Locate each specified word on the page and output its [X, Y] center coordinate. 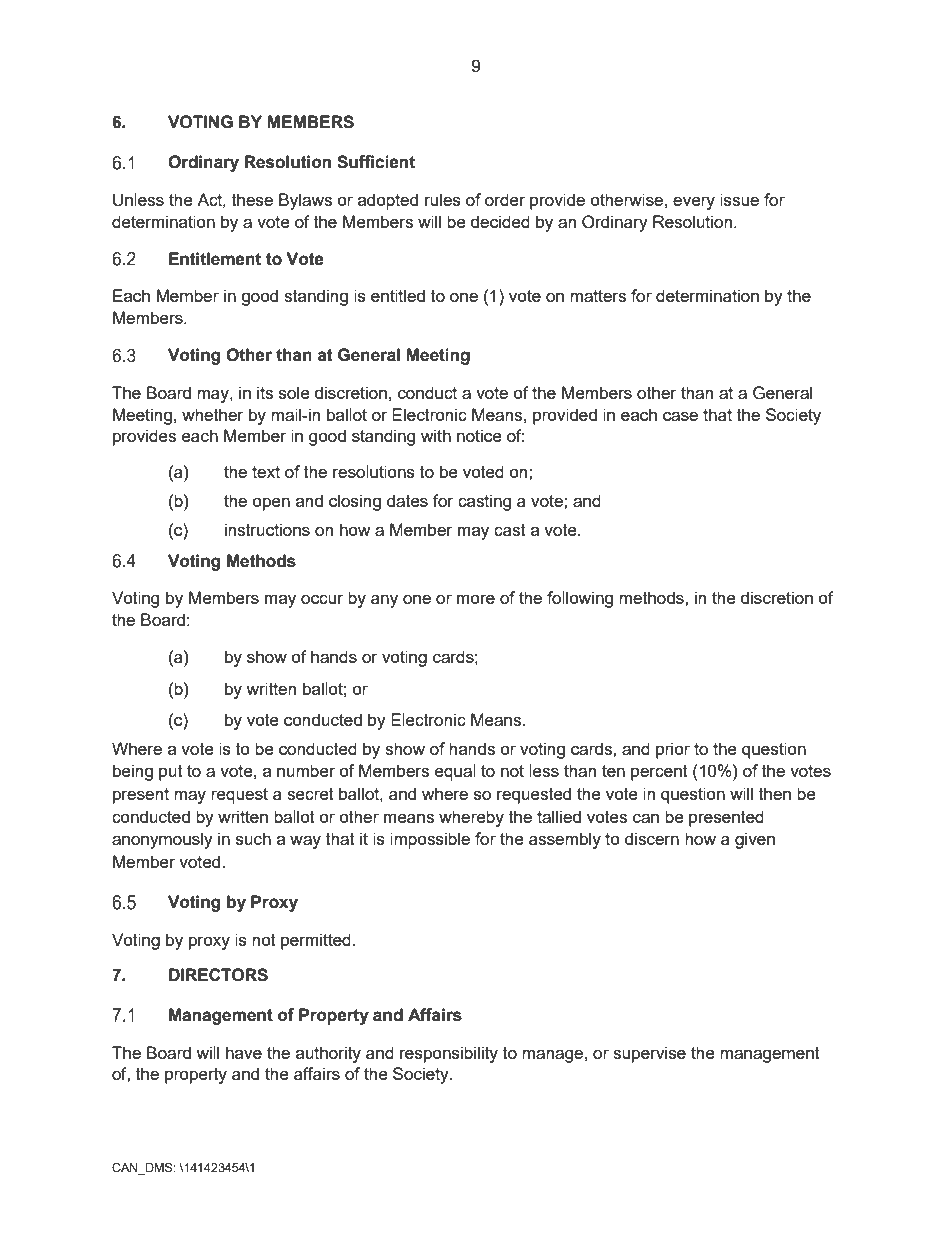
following [580, 599]
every [694, 203]
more [476, 599]
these [252, 199]
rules [443, 199]
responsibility [449, 1054]
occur [322, 599]
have [244, 1052]
